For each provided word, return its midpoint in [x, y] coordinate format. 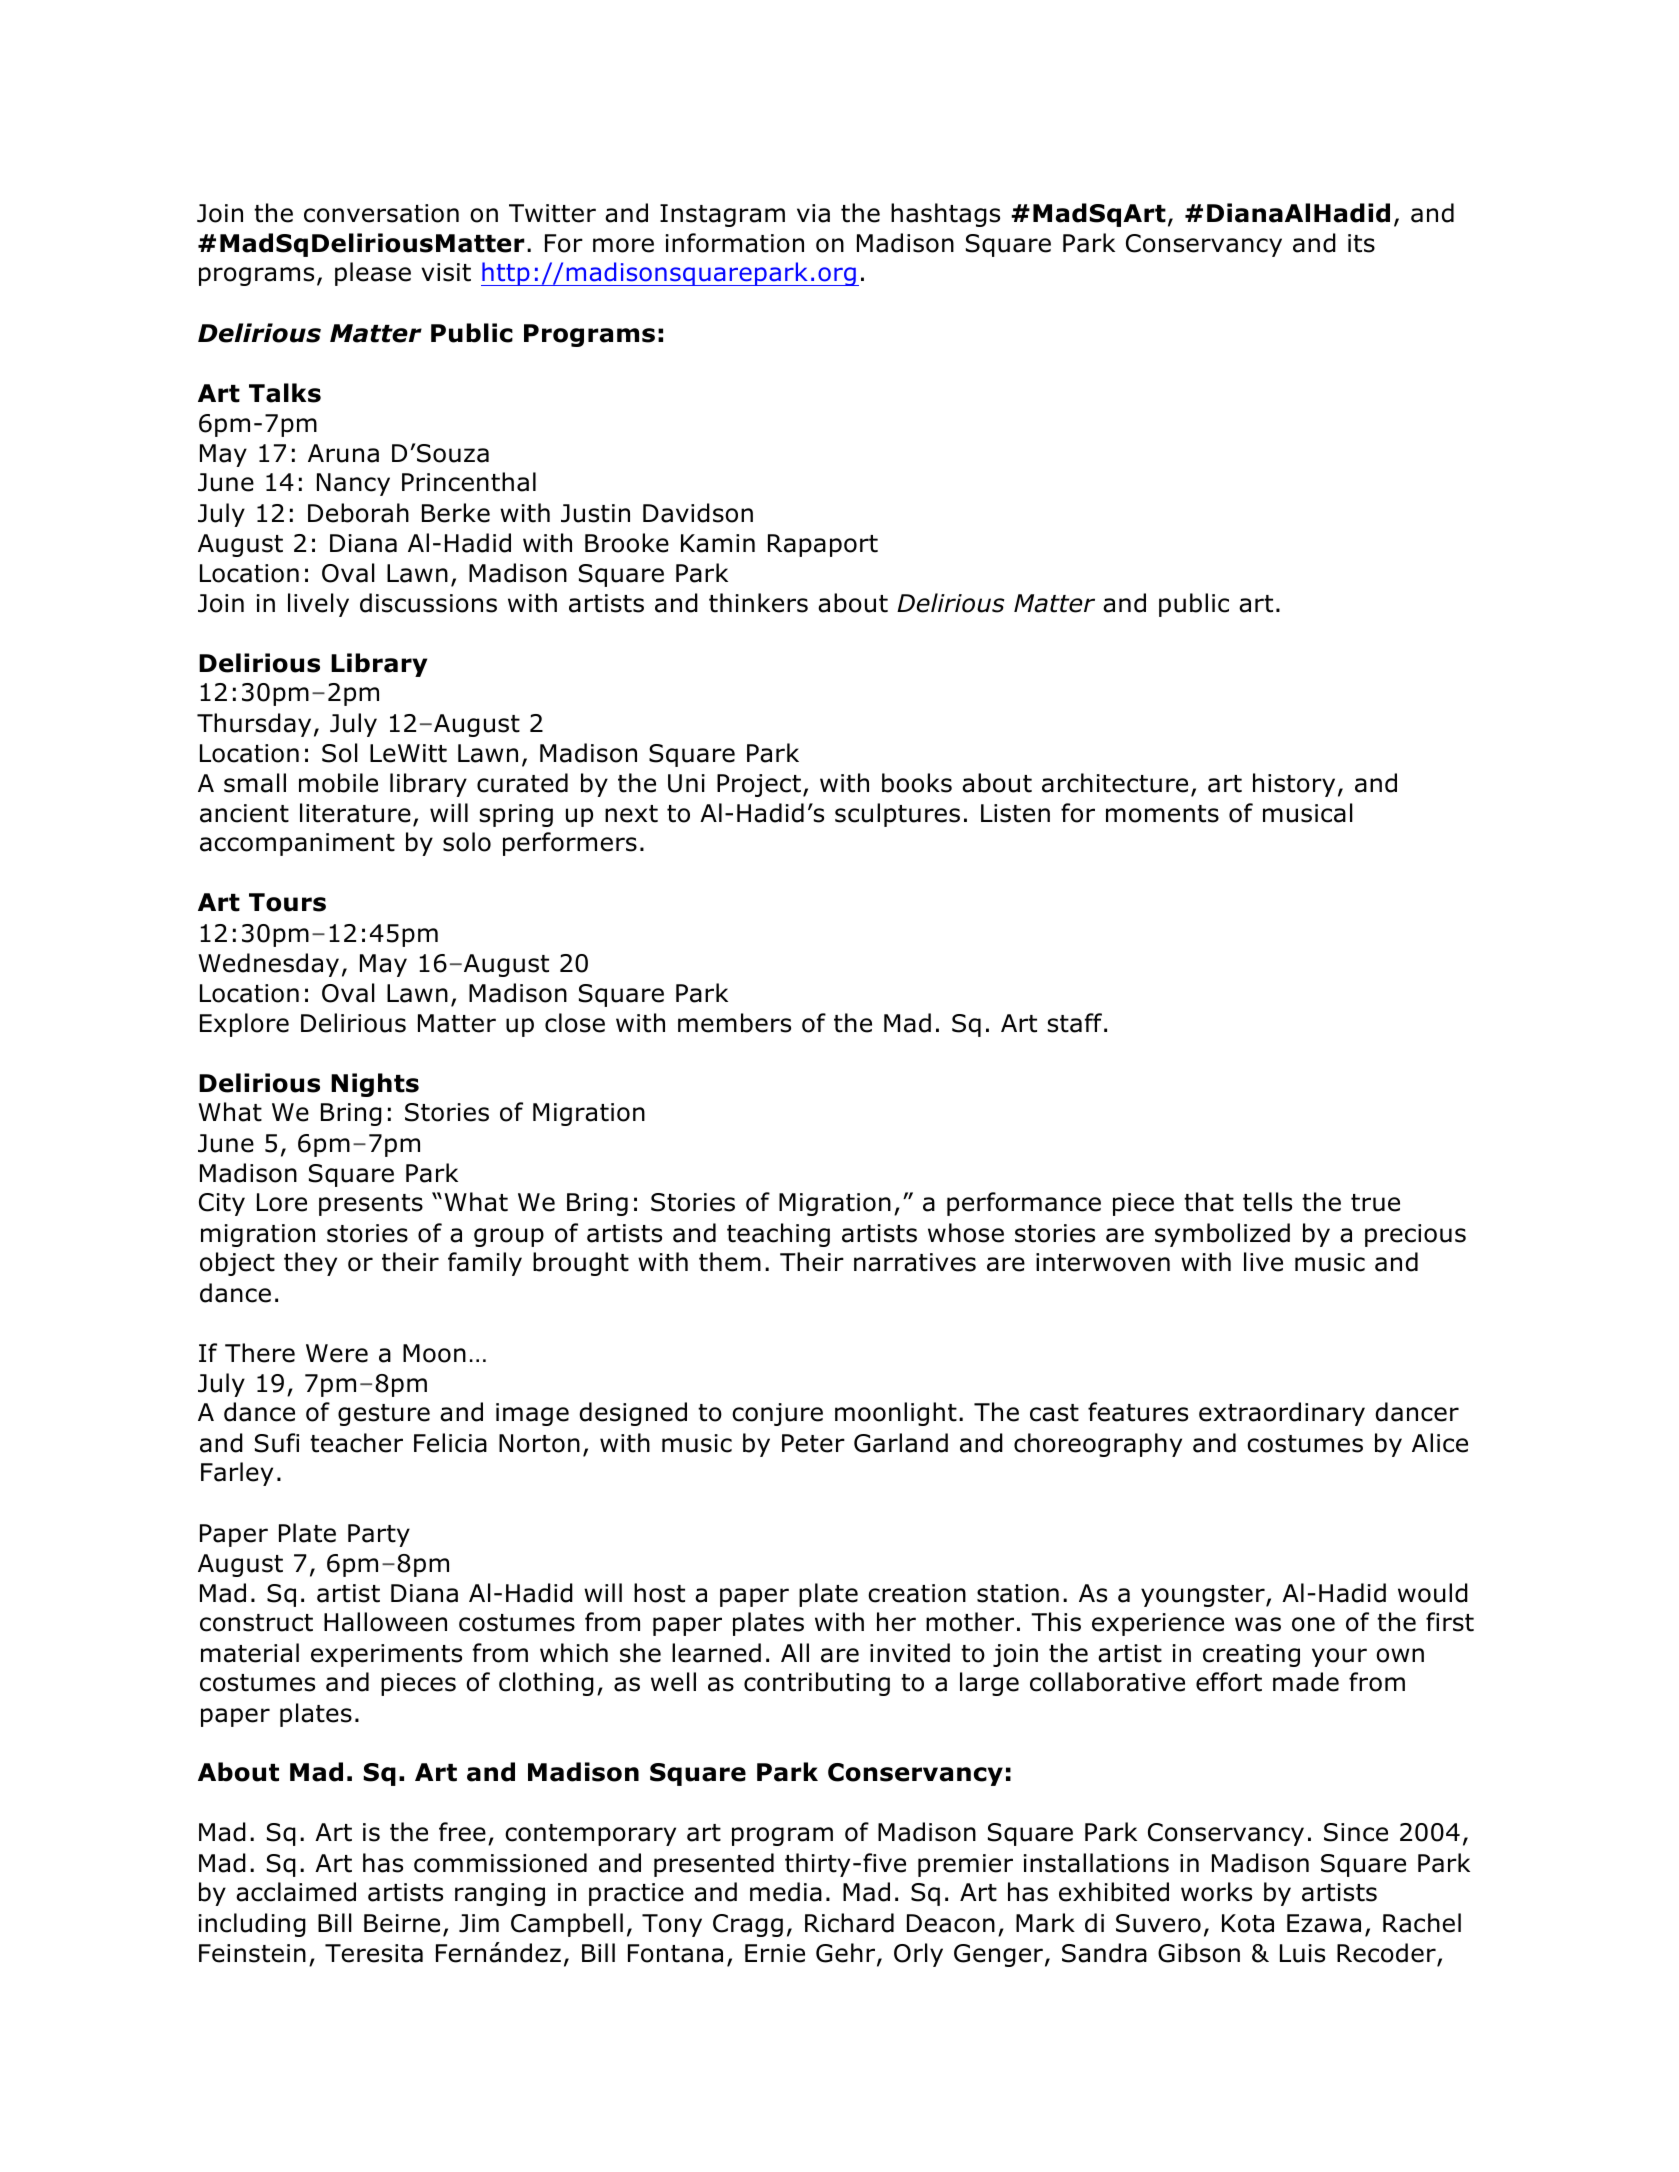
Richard [849, 1923]
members [734, 1023]
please [373, 274]
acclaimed [296, 1892]
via [813, 213]
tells [1267, 1202]
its [1361, 243]
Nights [375, 1085]
